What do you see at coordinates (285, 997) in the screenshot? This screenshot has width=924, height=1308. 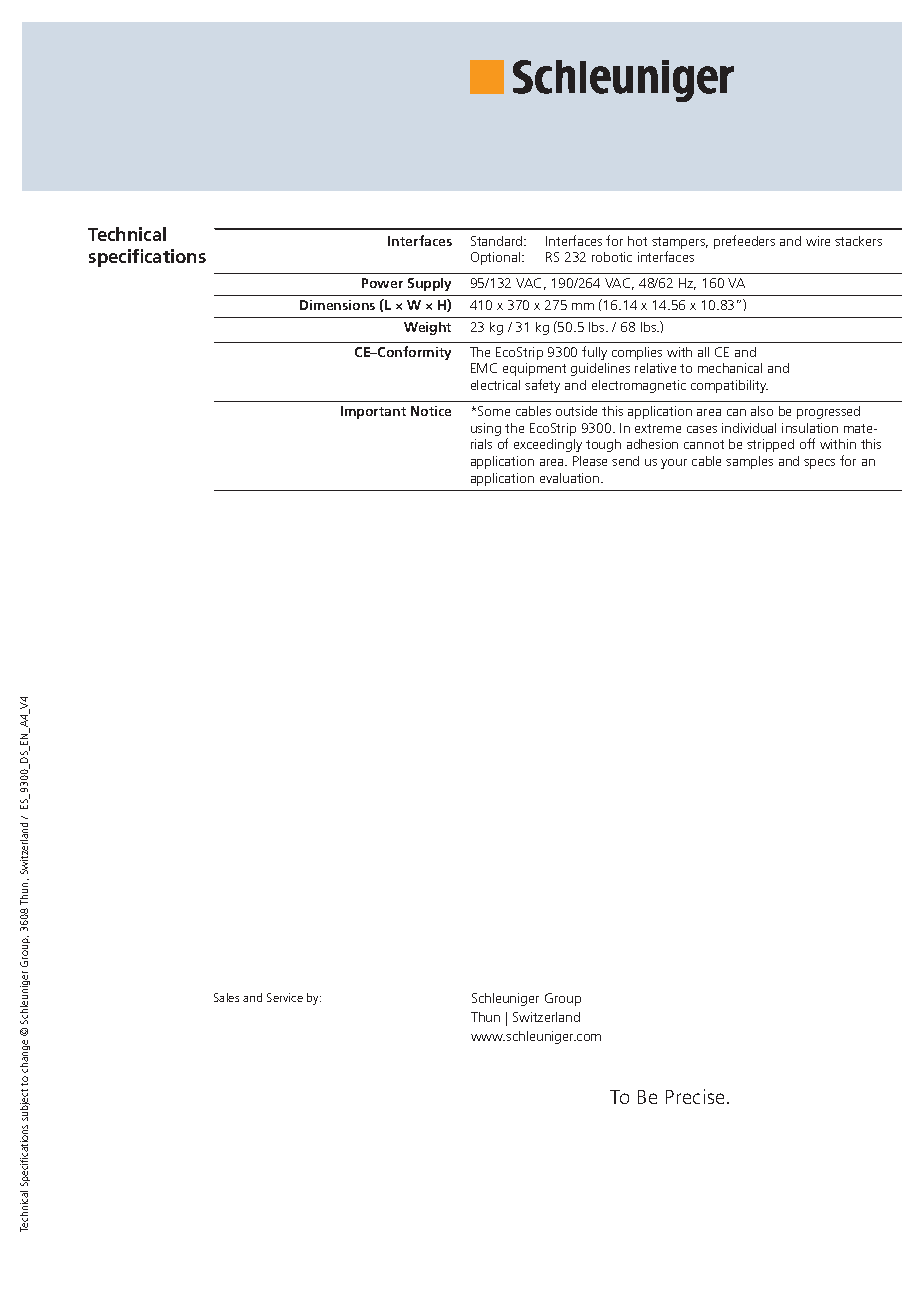 I see `Service` at bounding box center [285, 997].
